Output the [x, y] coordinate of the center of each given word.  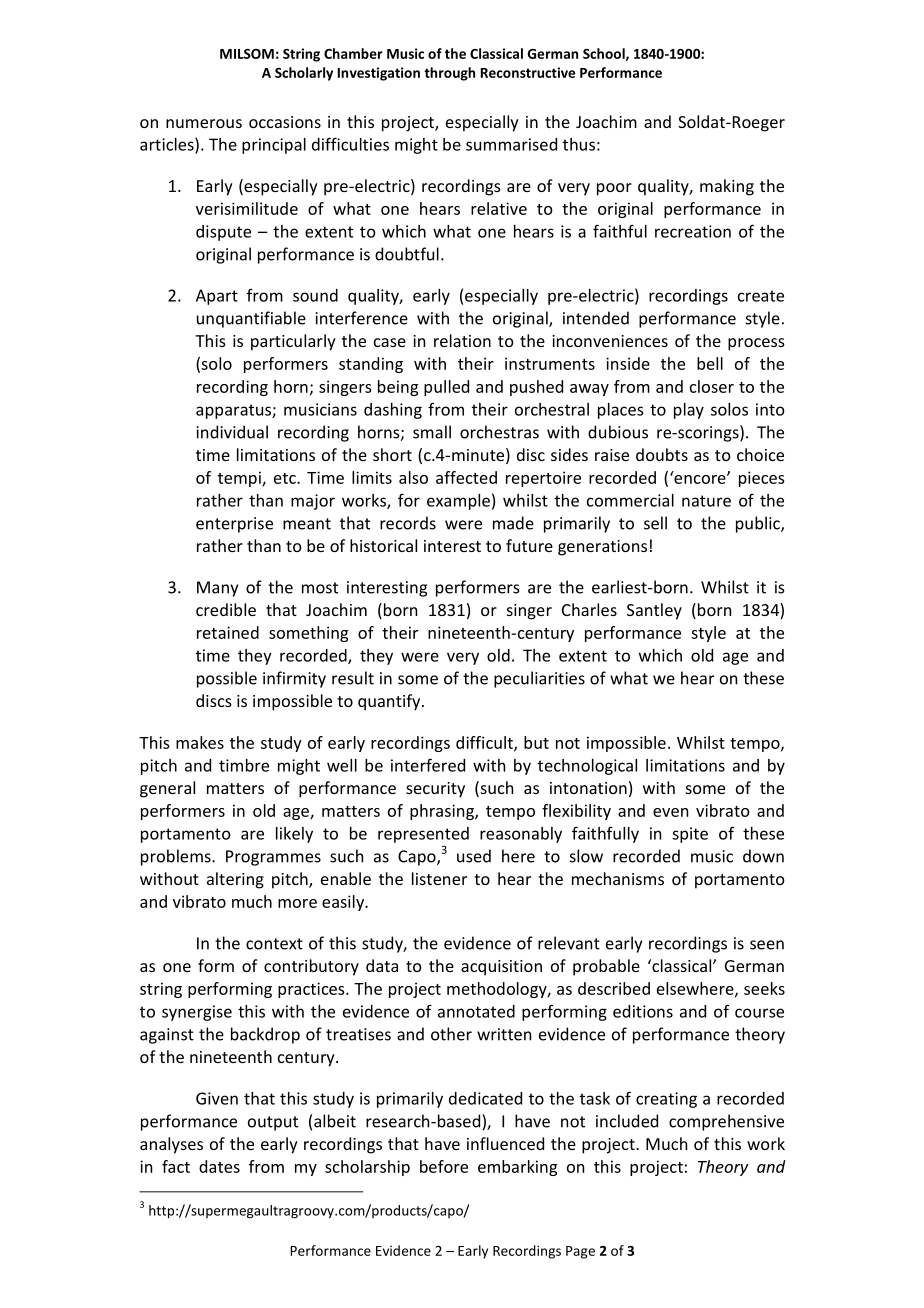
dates [219, 1166]
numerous [204, 123]
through [449, 74]
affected [466, 477]
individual [232, 432]
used [474, 856]
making [727, 187]
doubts [662, 454]
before [444, 1166]
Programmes [273, 858]
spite [690, 835]
